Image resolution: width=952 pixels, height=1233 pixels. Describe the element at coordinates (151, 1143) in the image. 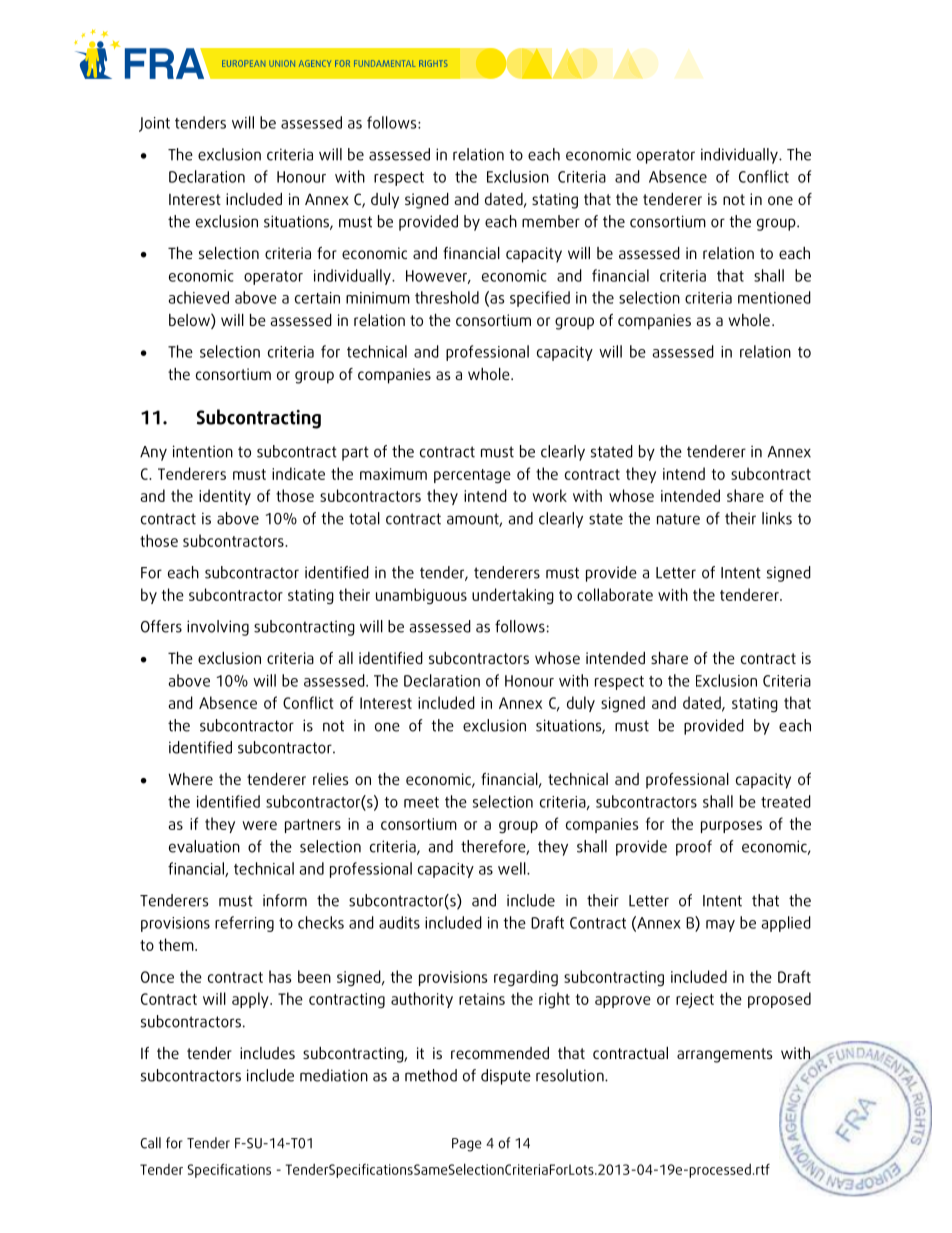

I see `Call` at that location.
